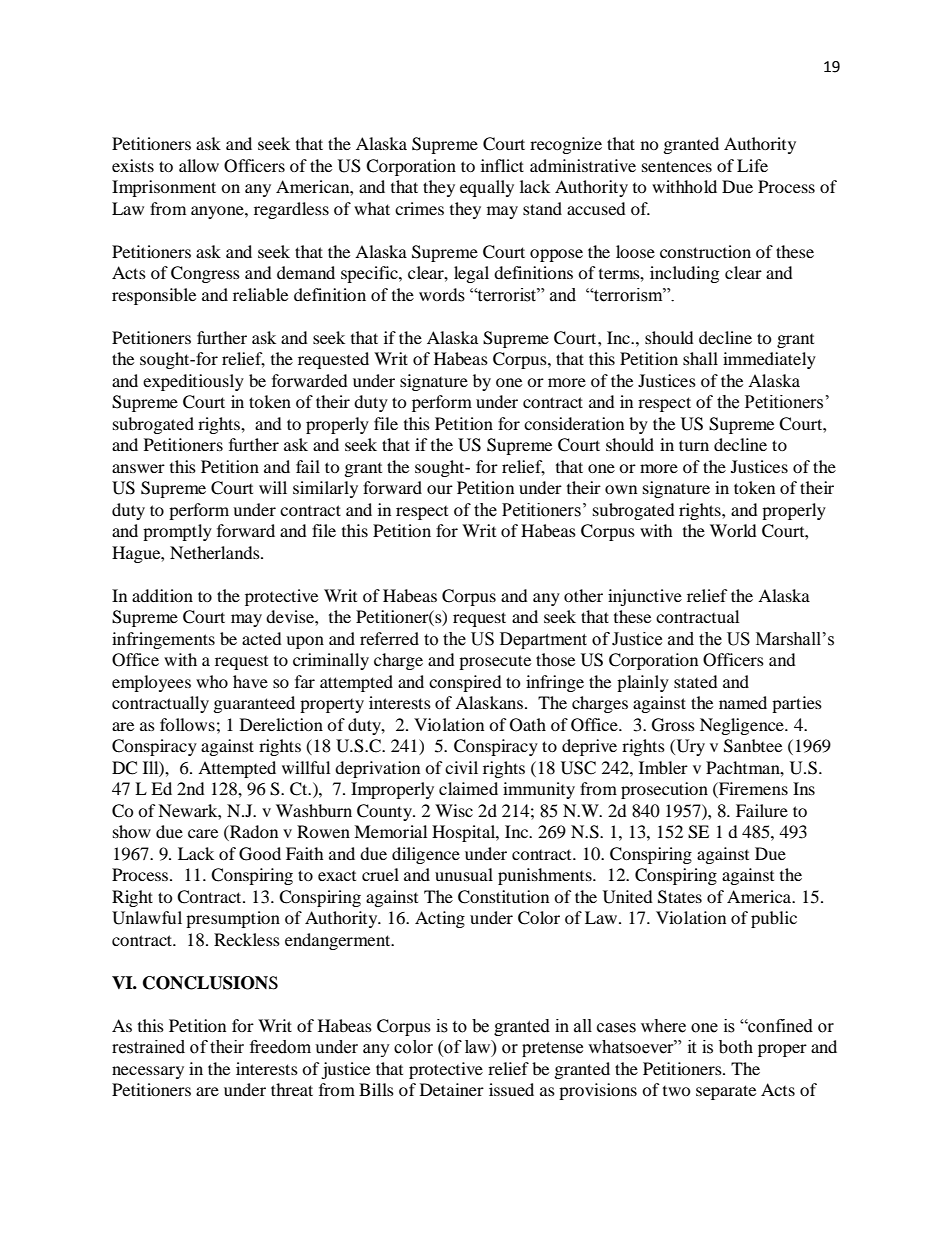 Image resolution: width=952 pixels, height=1233 pixels. What do you see at coordinates (743, 702) in the page?
I see `named` at bounding box center [743, 702].
